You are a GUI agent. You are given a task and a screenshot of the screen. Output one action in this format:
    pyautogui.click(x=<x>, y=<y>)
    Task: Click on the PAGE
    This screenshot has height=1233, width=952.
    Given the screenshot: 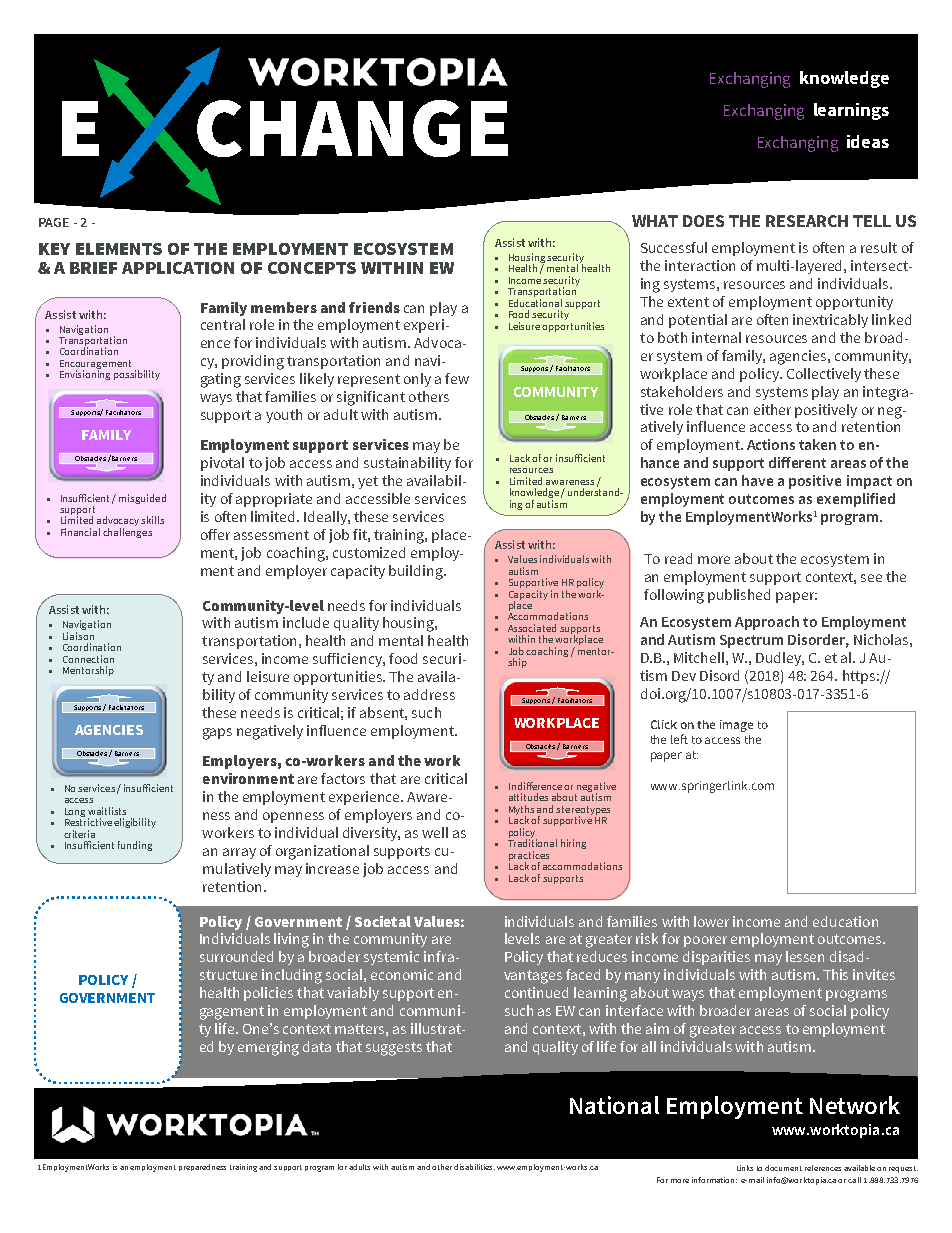 What is the action you would take?
    pyautogui.click(x=54, y=222)
